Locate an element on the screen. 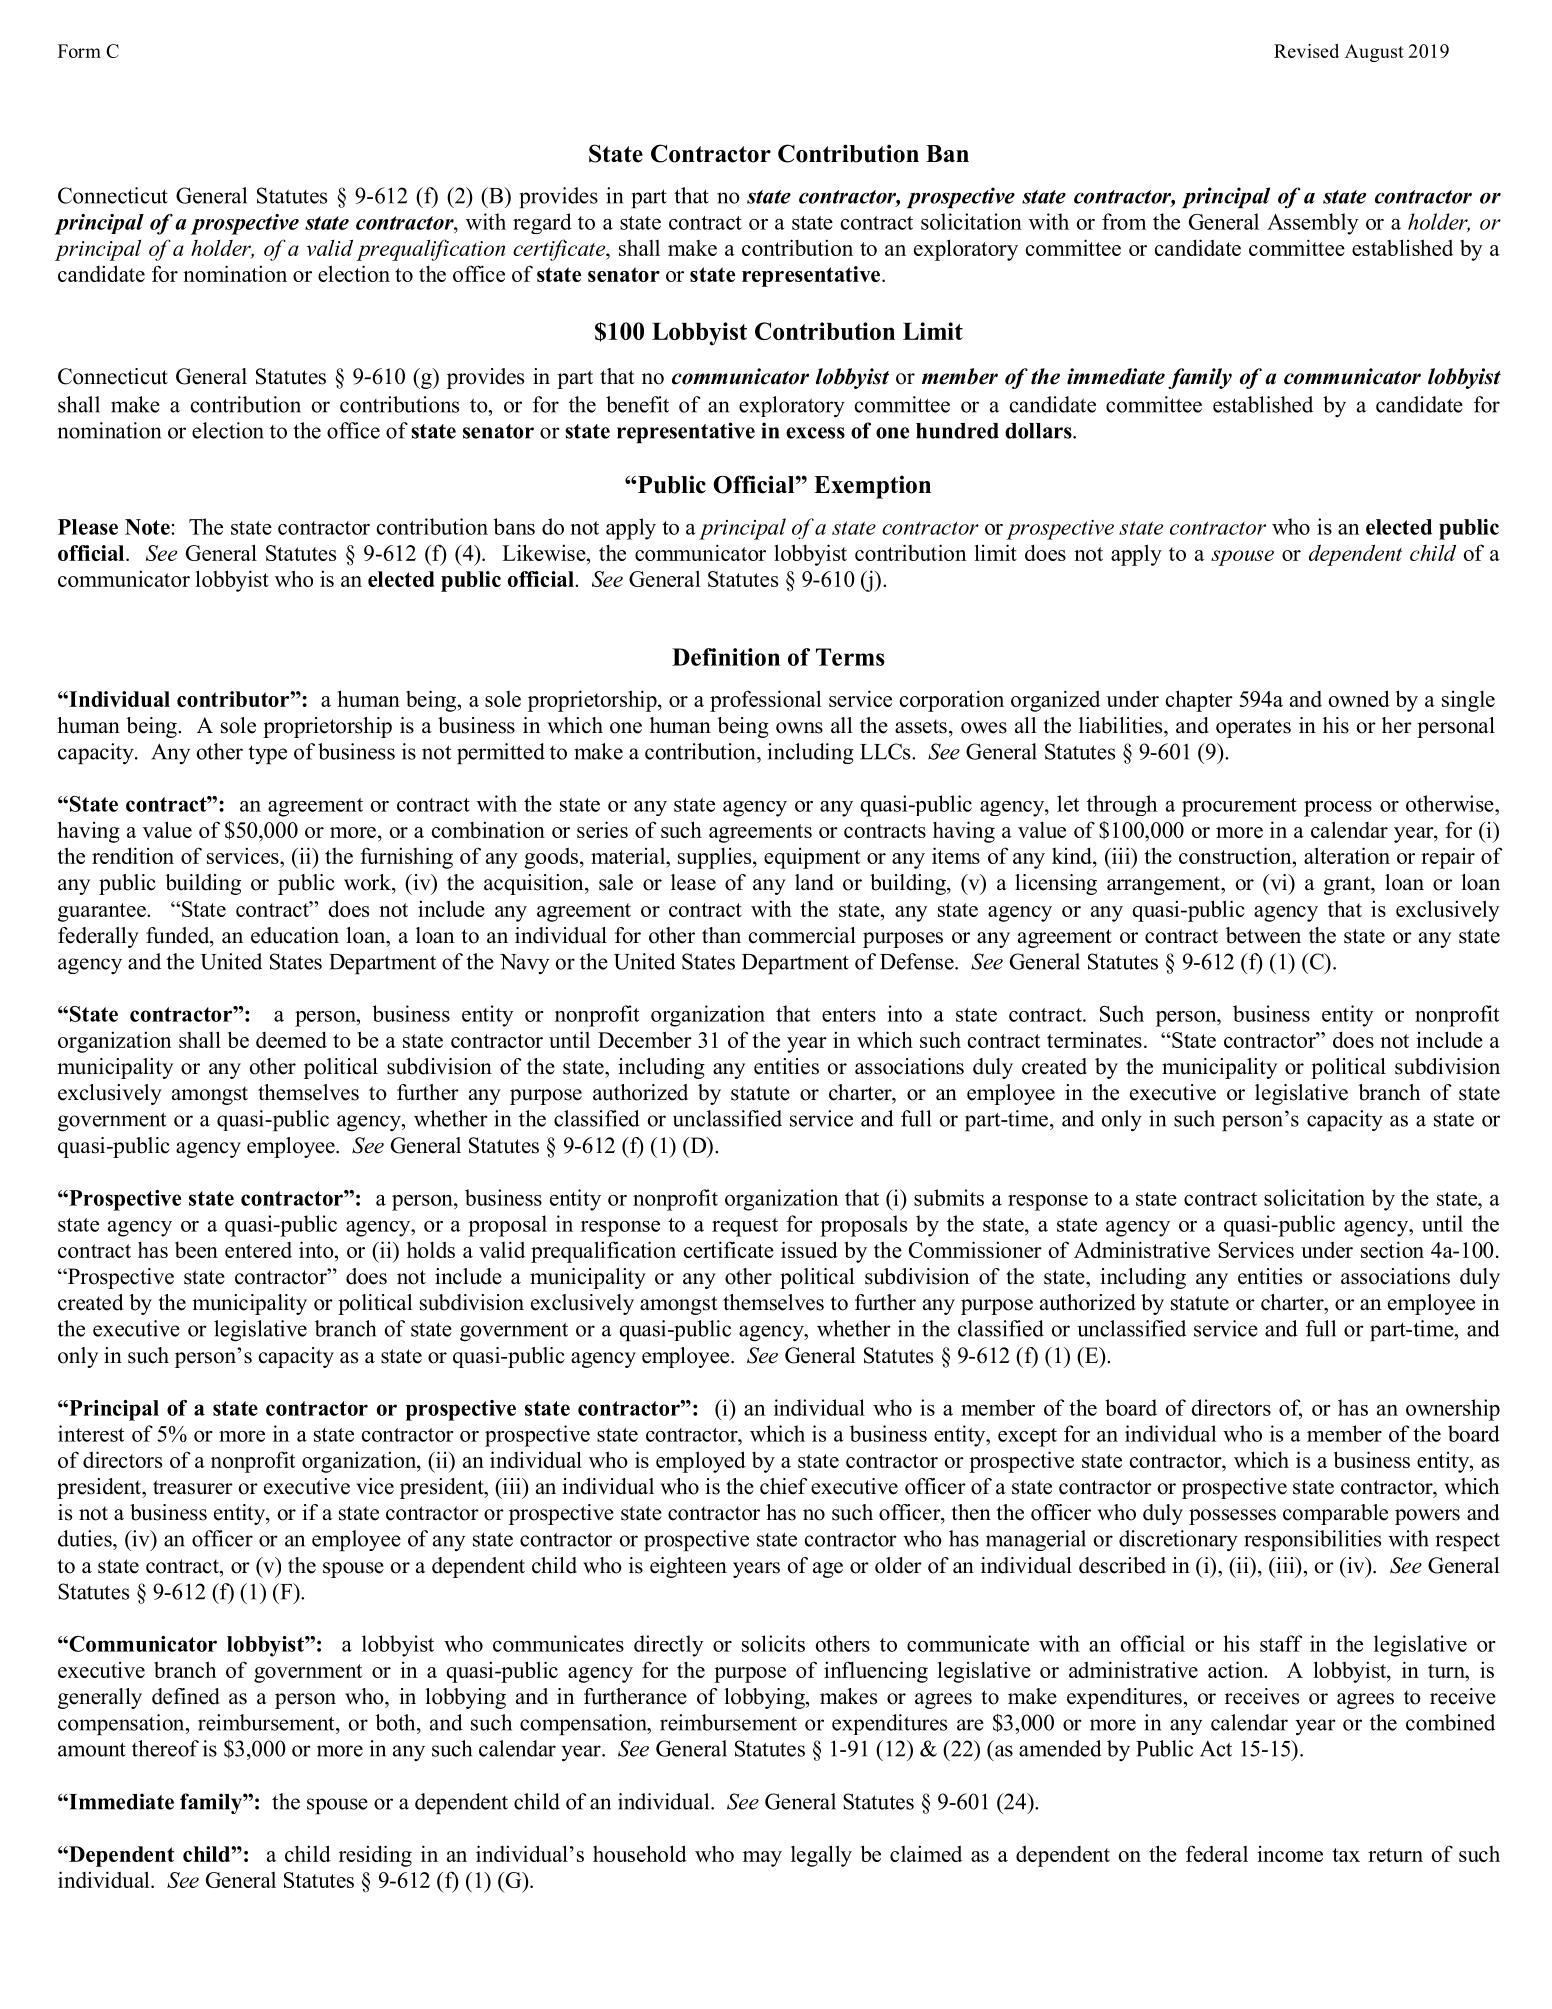  Form is located at coordinates (79, 51).
